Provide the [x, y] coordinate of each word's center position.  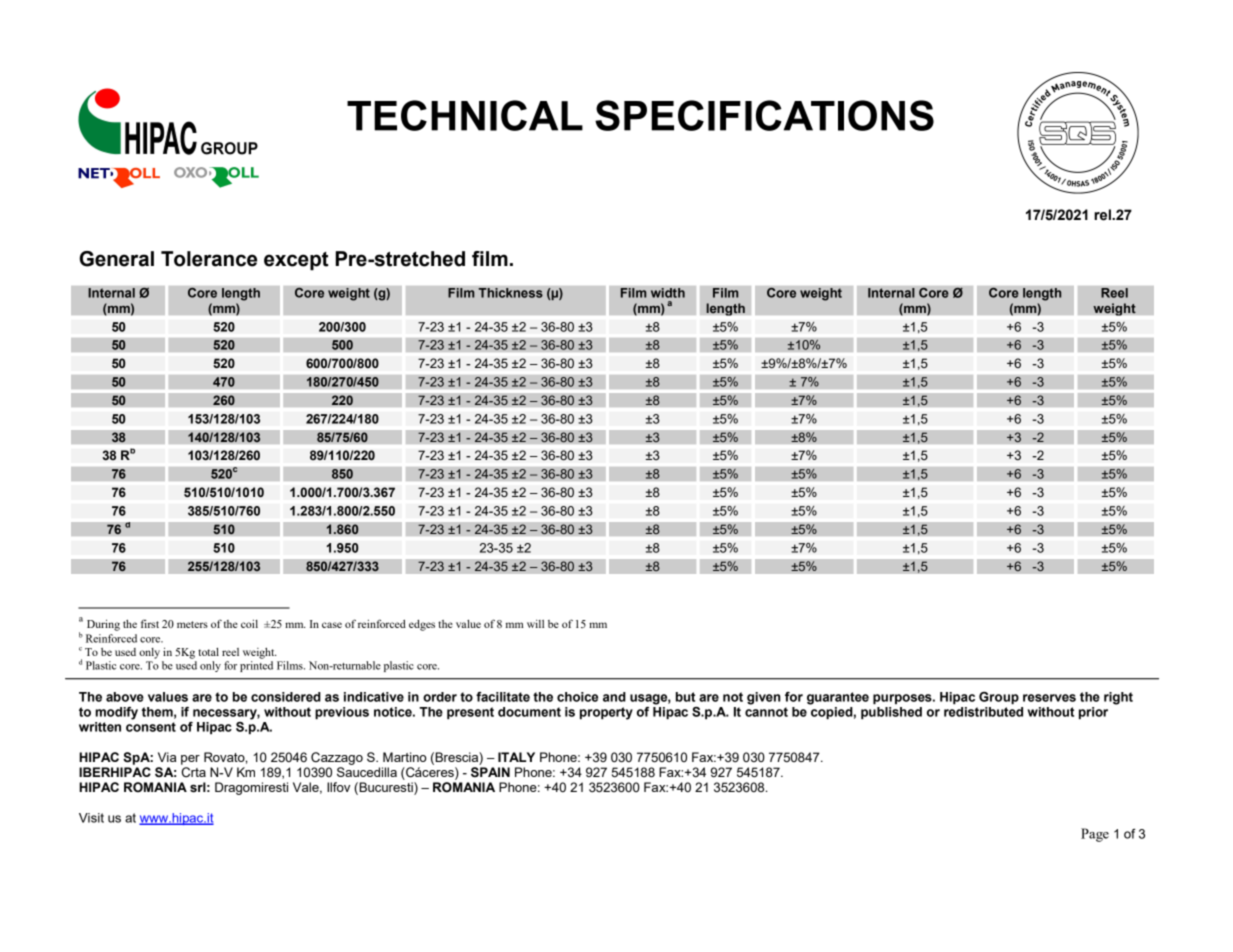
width [668, 293]
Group [999, 698]
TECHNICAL [465, 115]
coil [249, 623]
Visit [91, 818]
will [535, 624]
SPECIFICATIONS [764, 115]
